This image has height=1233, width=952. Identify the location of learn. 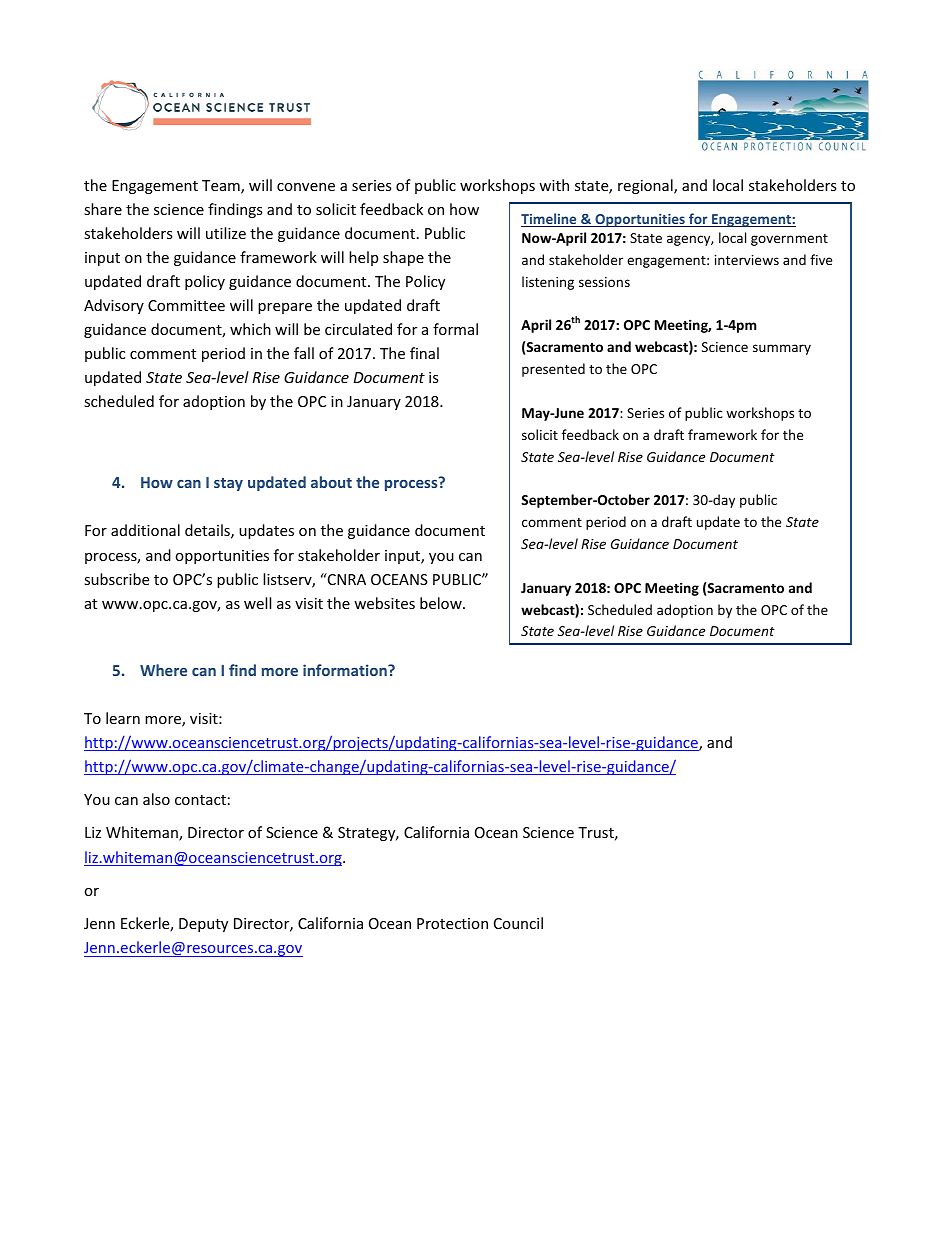
(123, 718).
